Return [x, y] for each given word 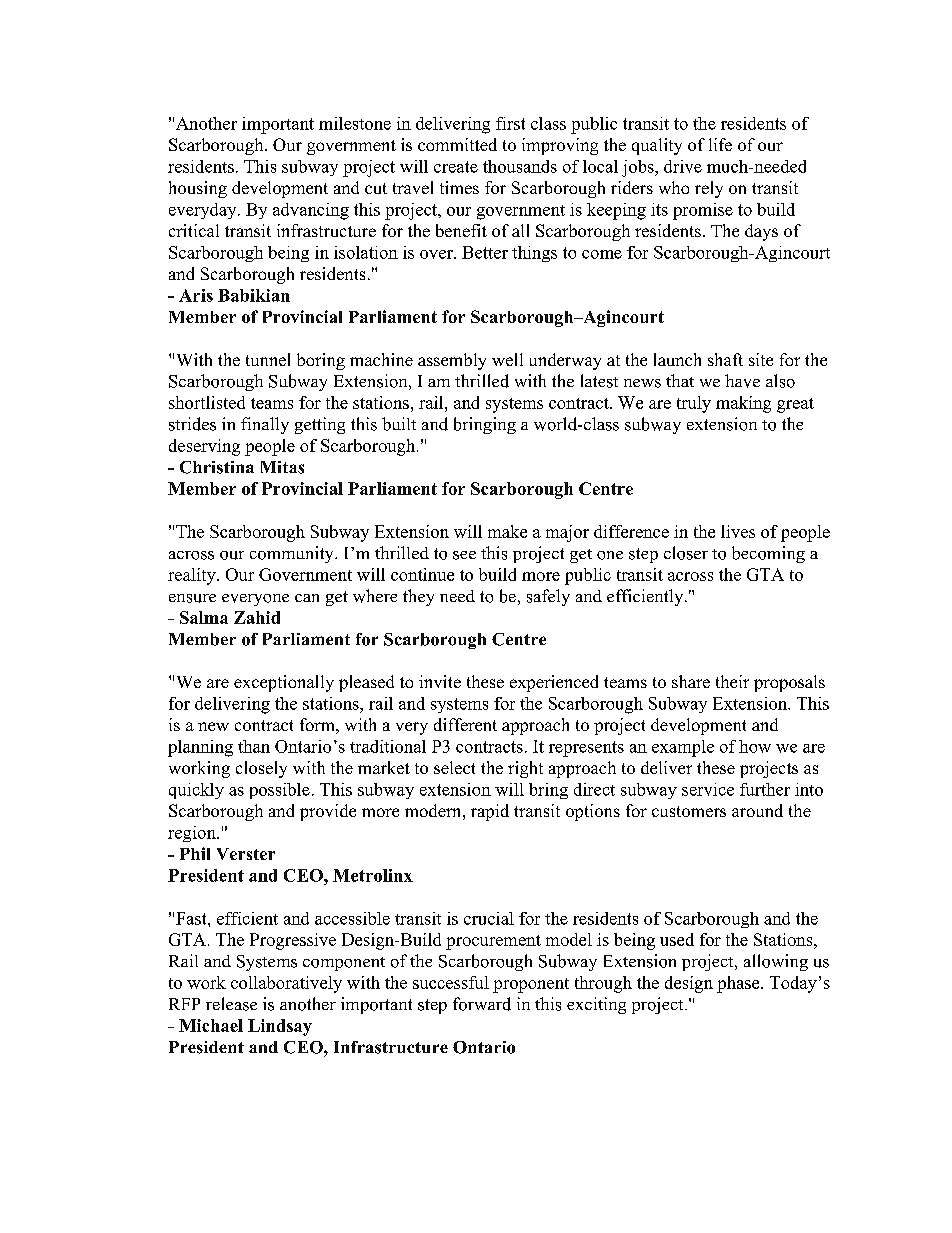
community [293, 554]
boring [321, 361]
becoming [768, 554]
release [231, 1004]
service [708, 789]
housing [198, 189]
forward [482, 1004]
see [464, 555]
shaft [725, 359]
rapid [490, 812]
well [507, 359]
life [720, 144]
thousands [520, 166]
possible [280, 791]
